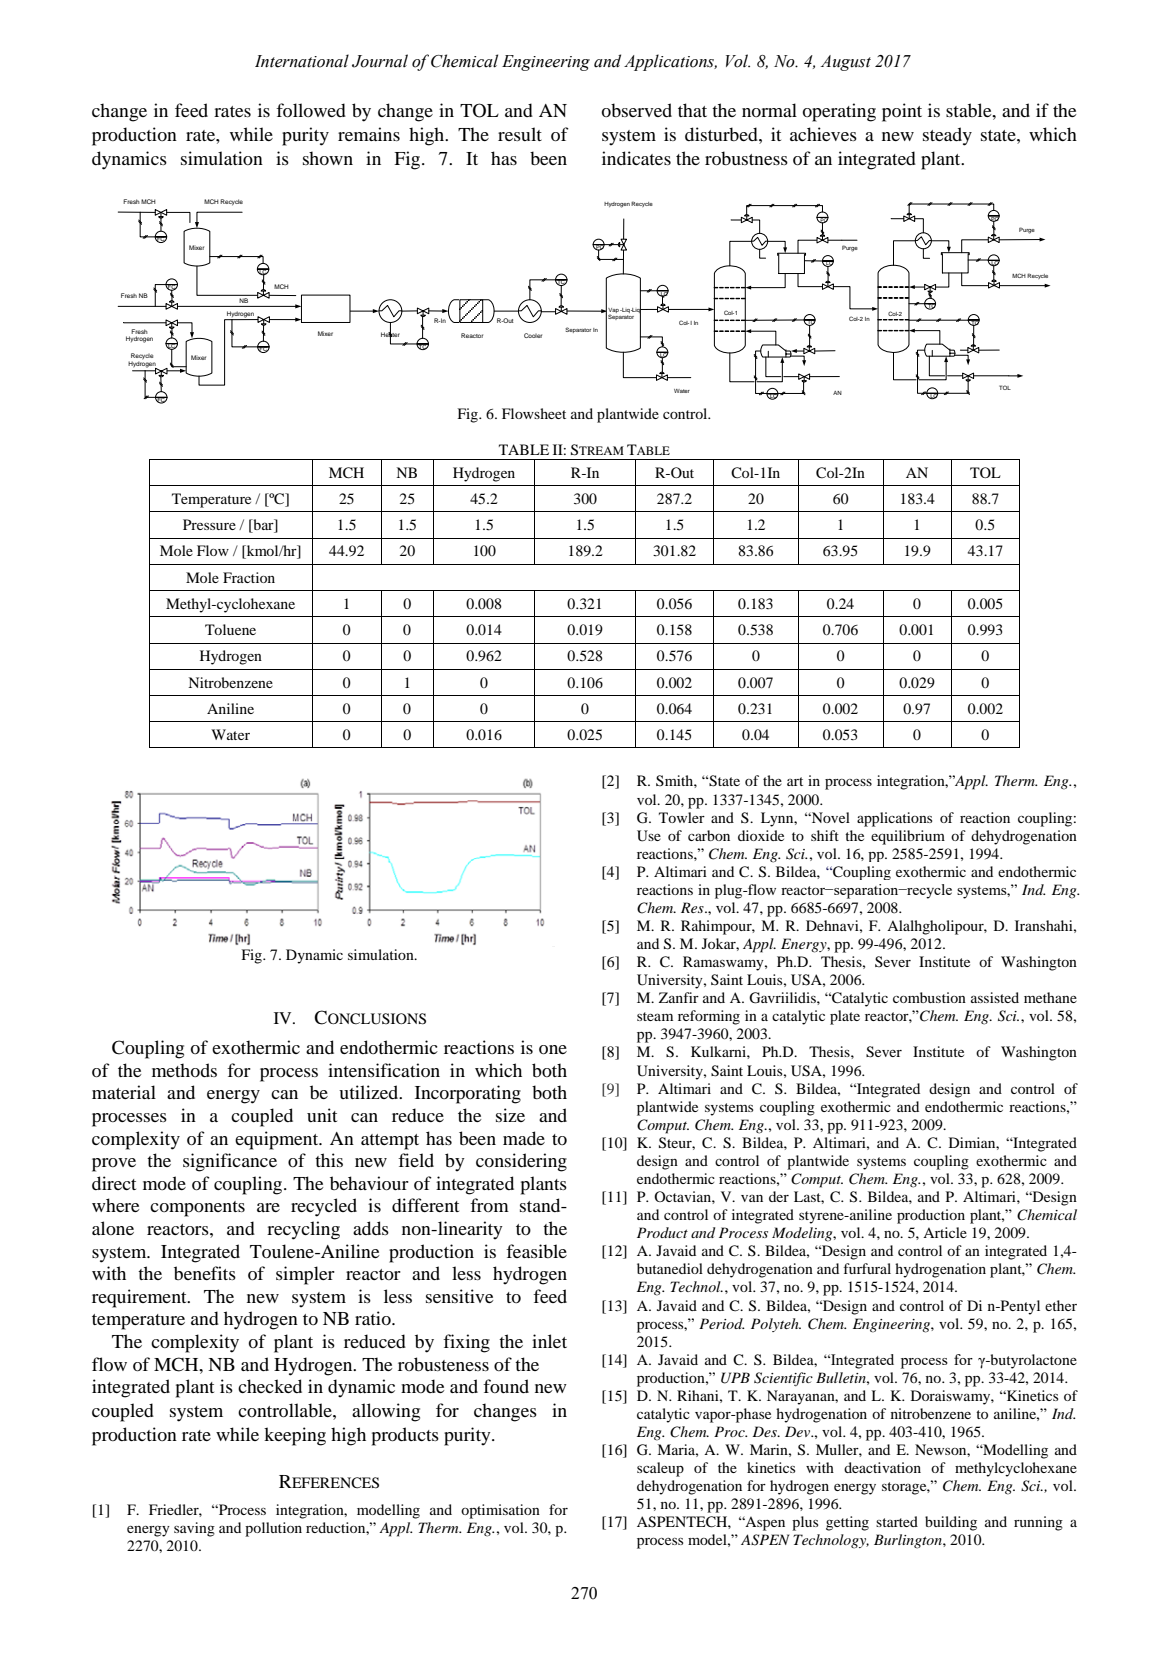 This screenshot has height=1654, width=1169. What do you see at coordinates (649, 836) in the screenshot?
I see `Use` at bounding box center [649, 836].
